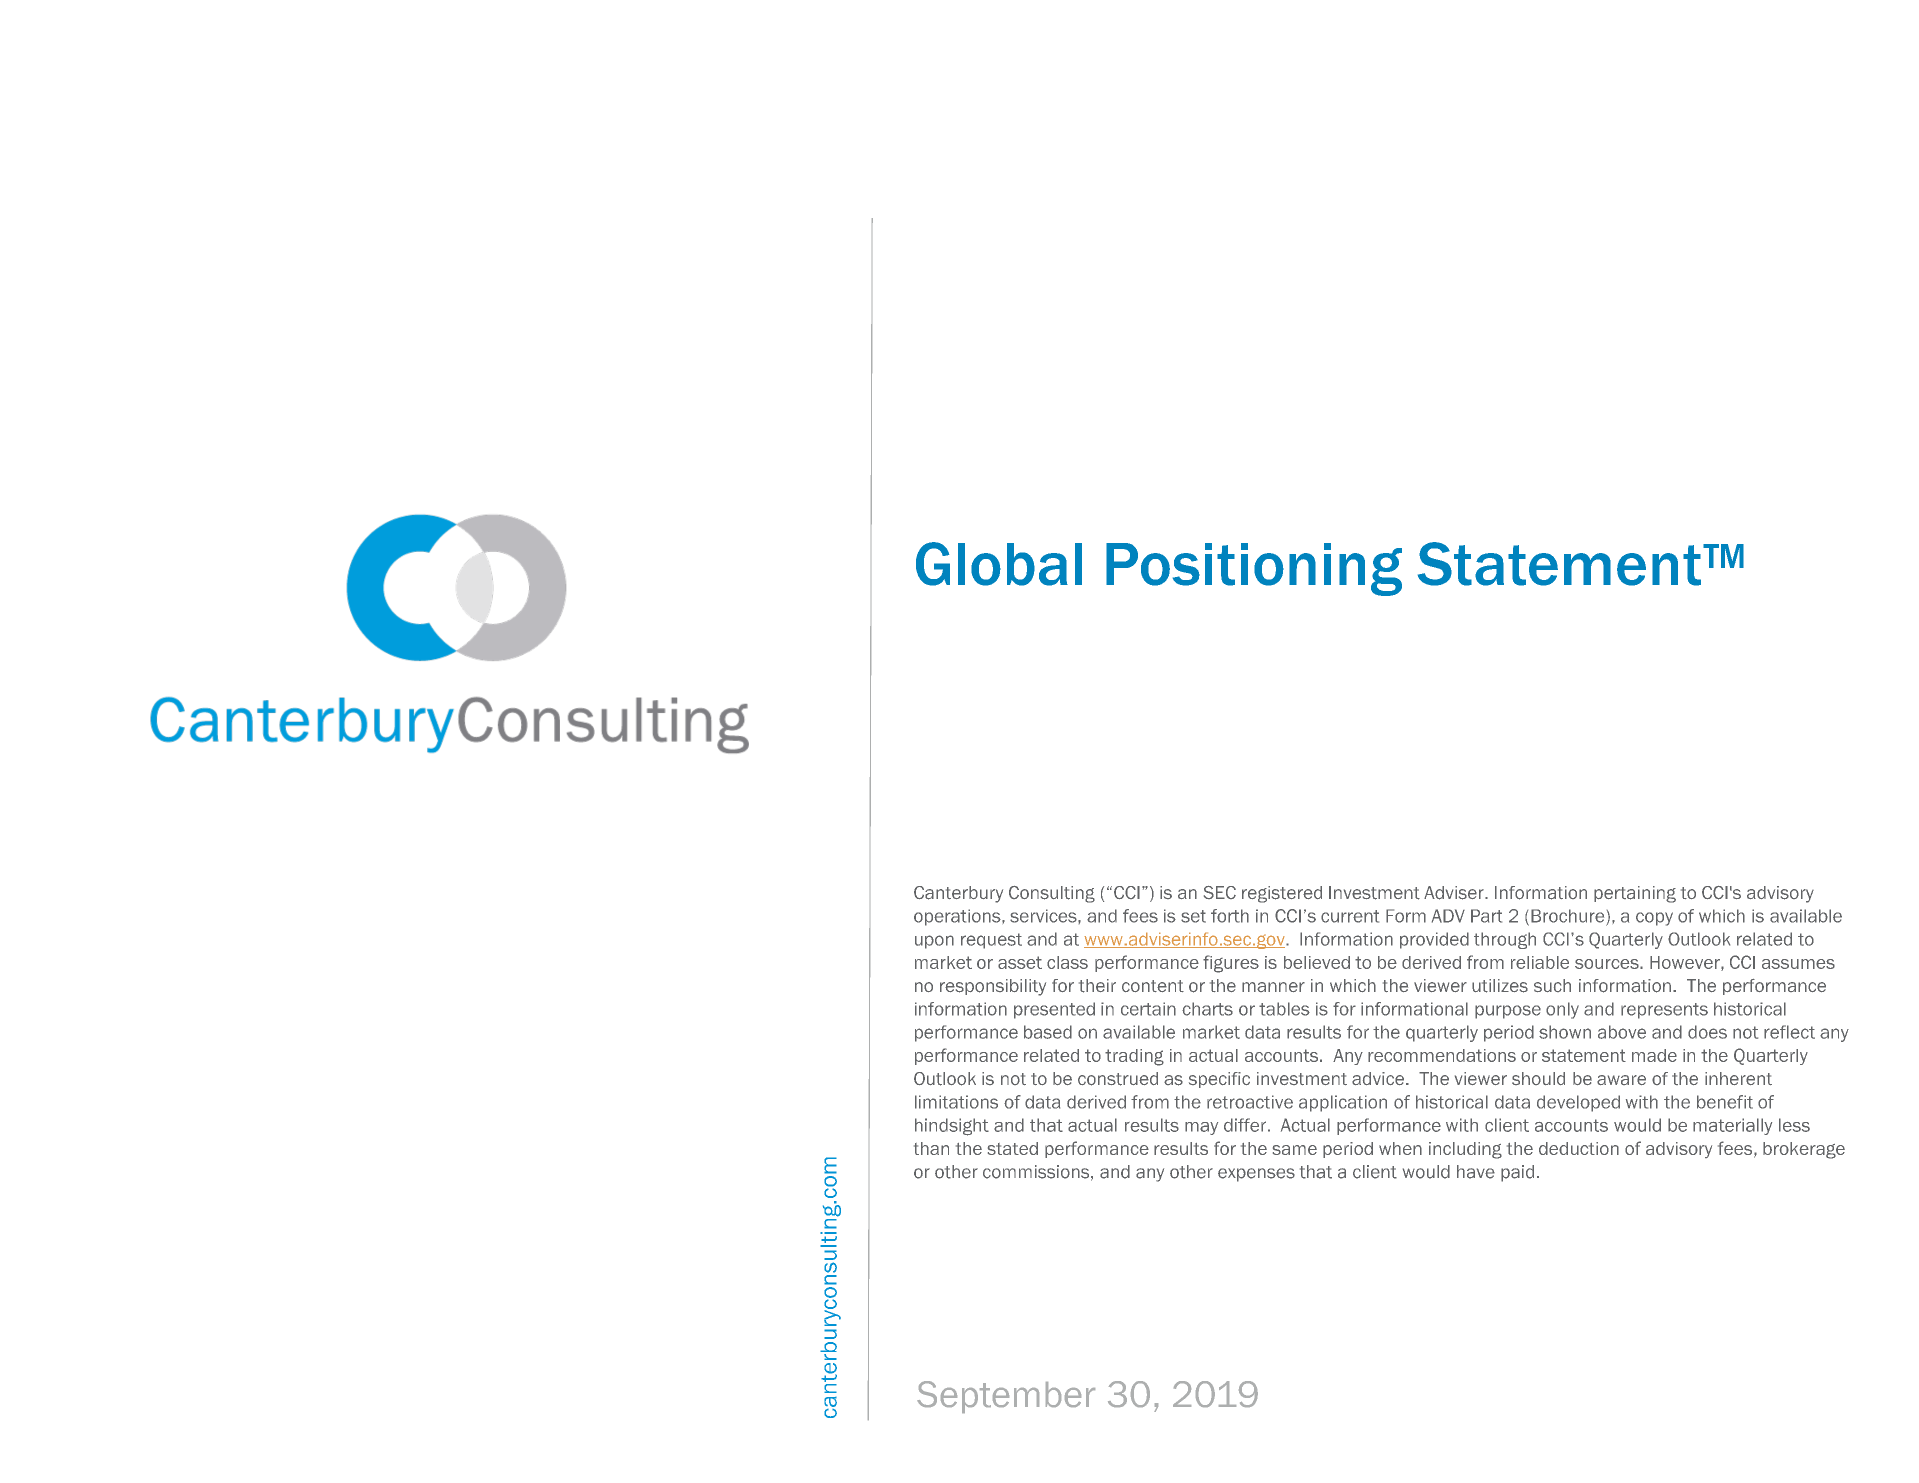 The height and width of the page is (1483, 1919). What do you see at coordinates (999, 564) in the page?
I see `Global` at bounding box center [999, 564].
